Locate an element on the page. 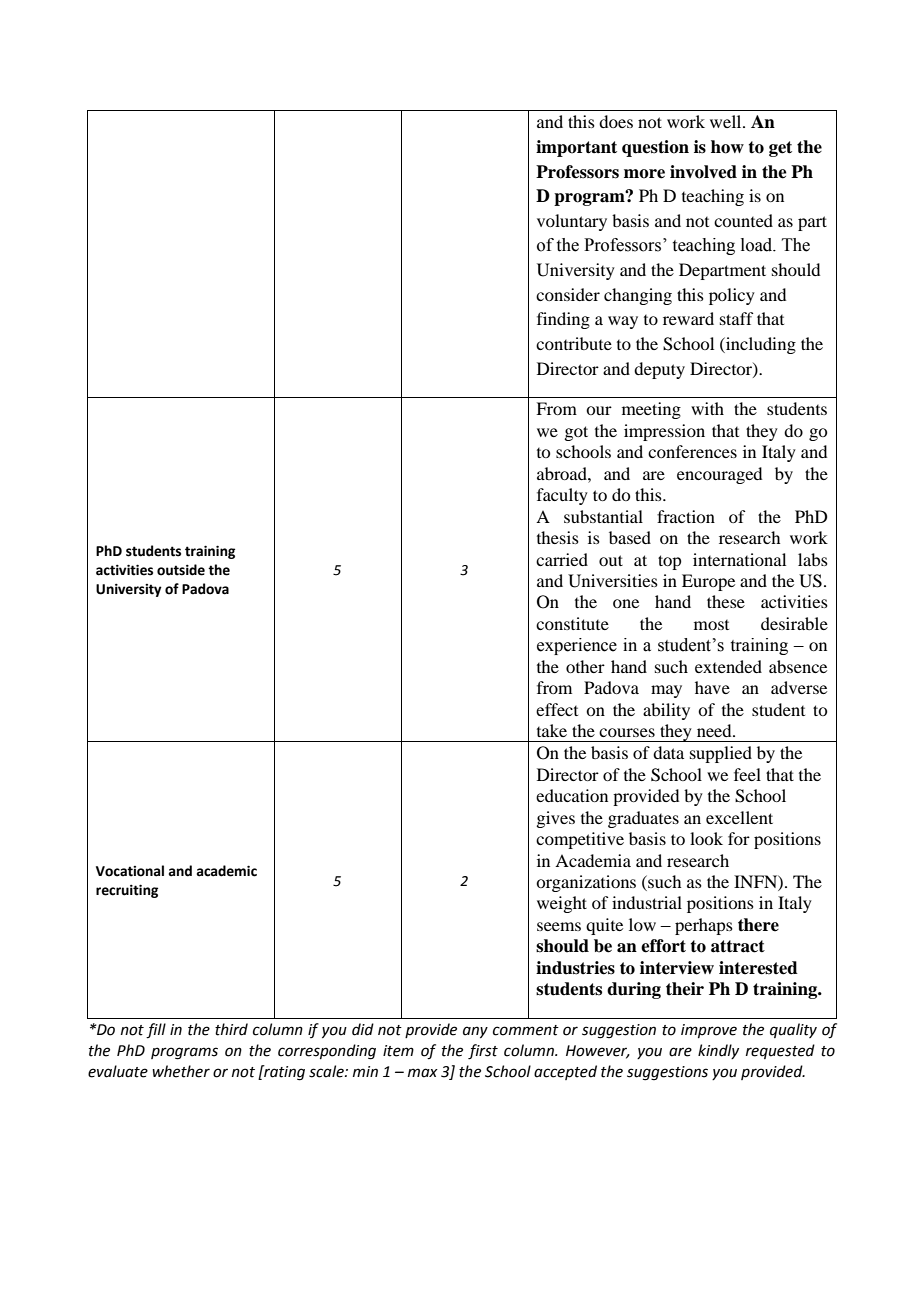 The width and height of the image is (924, 1308). voluntary is located at coordinates (572, 222).
